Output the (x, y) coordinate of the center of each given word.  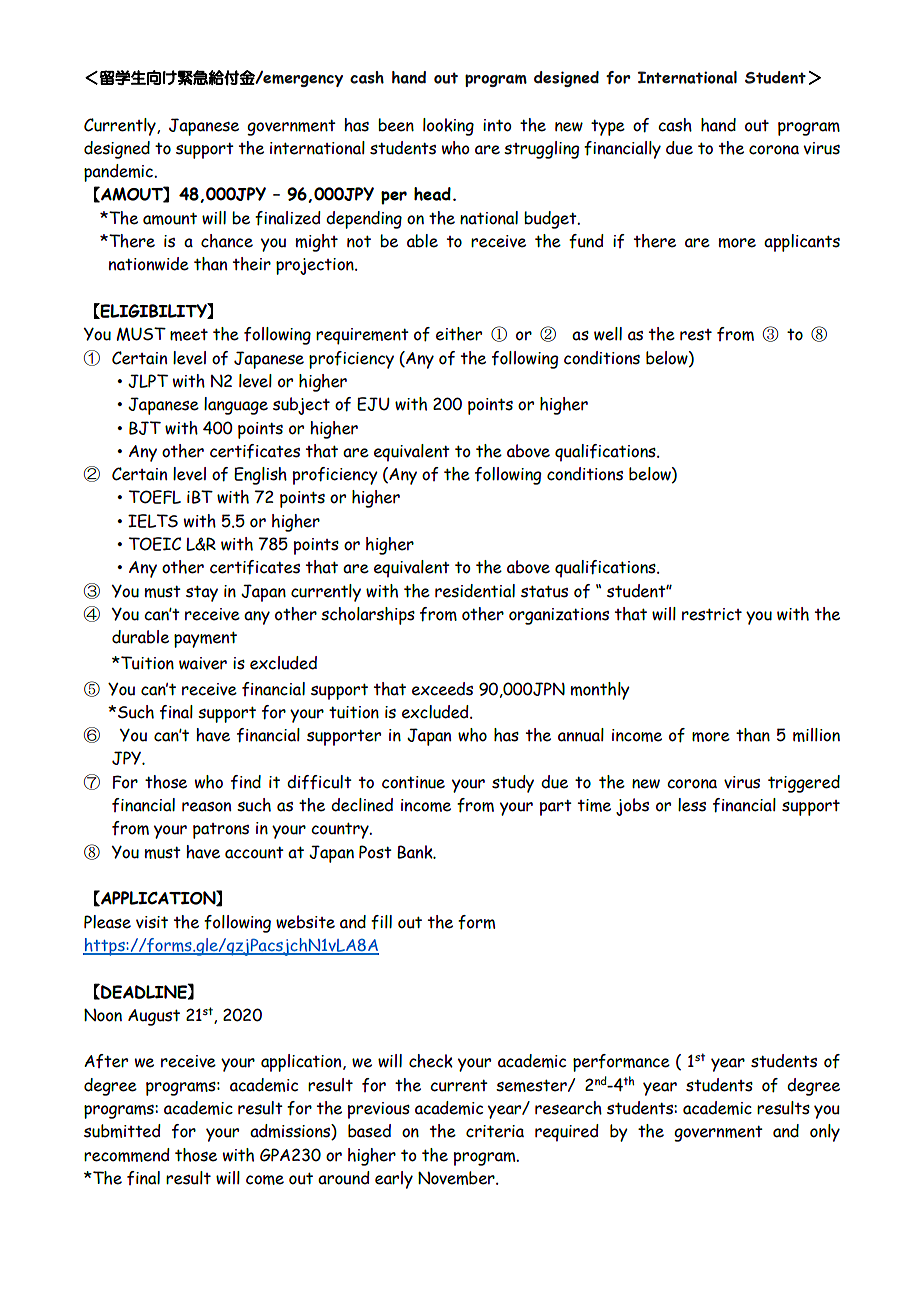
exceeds (442, 689)
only (825, 1133)
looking (448, 127)
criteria (495, 1131)
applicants (802, 243)
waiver (203, 663)
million (816, 735)
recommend (127, 1155)
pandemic (119, 173)
